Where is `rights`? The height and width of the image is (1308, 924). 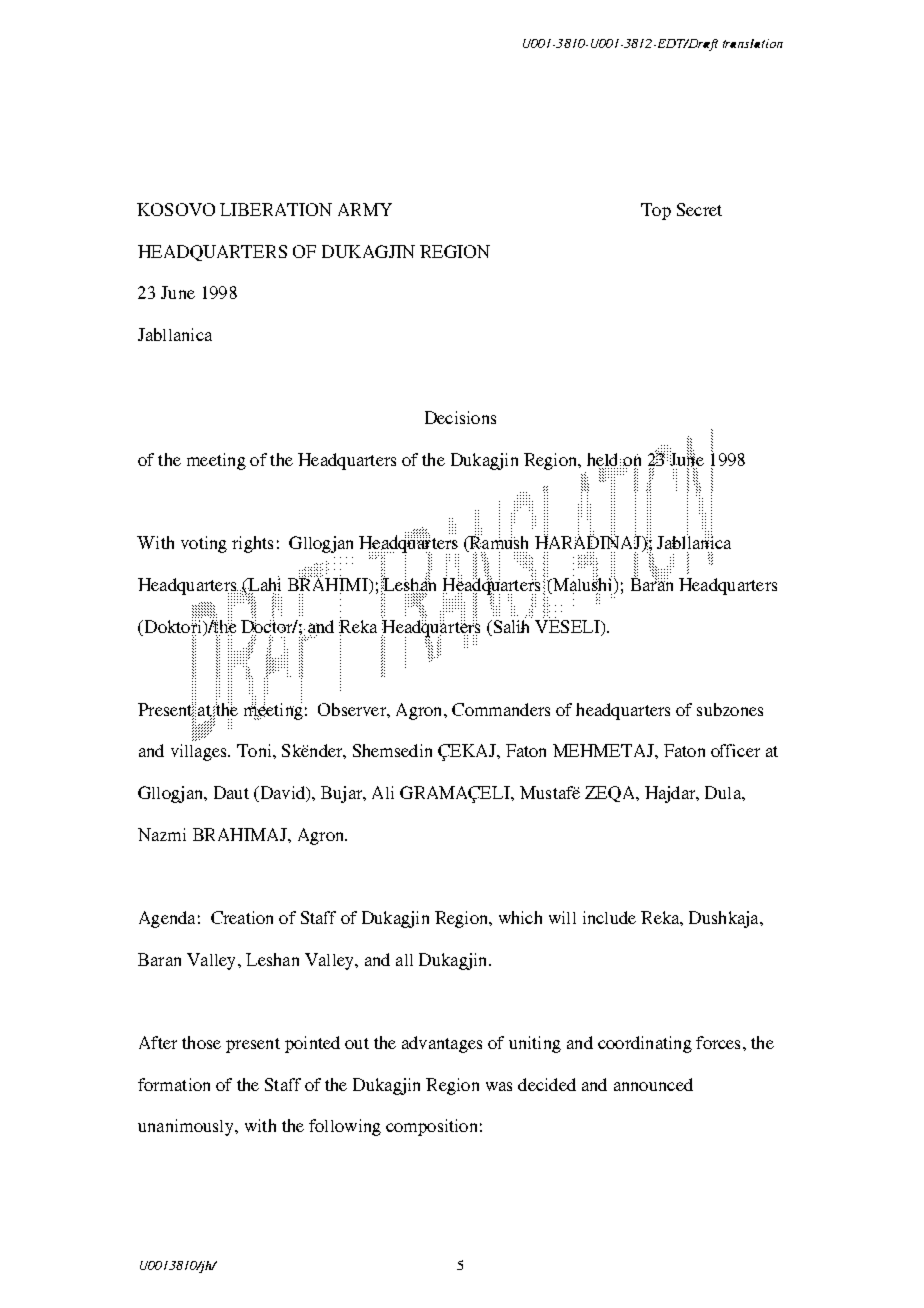 rights is located at coordinates (252, 544).
